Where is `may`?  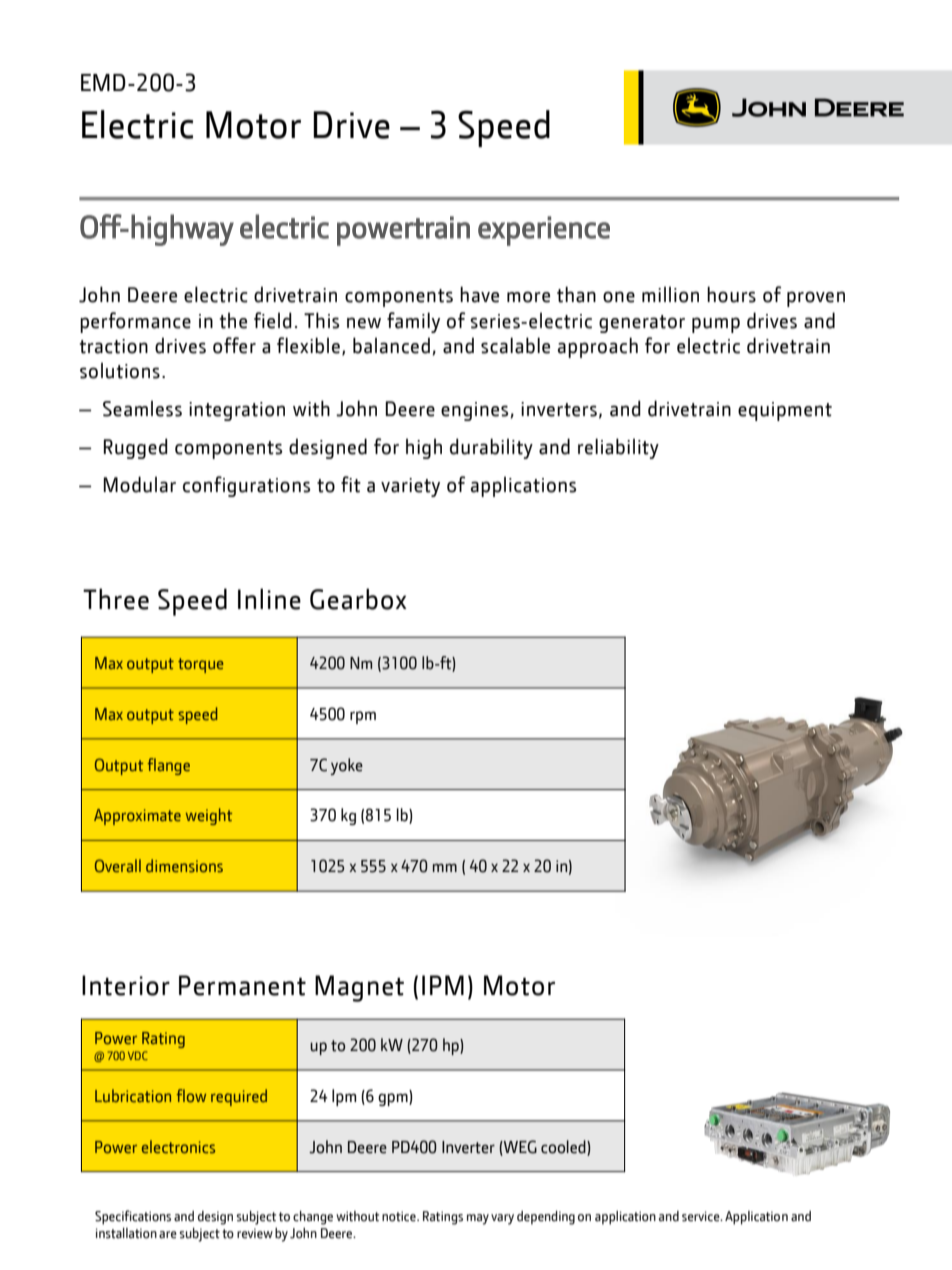
may is located at coordinates (478, 1219).
